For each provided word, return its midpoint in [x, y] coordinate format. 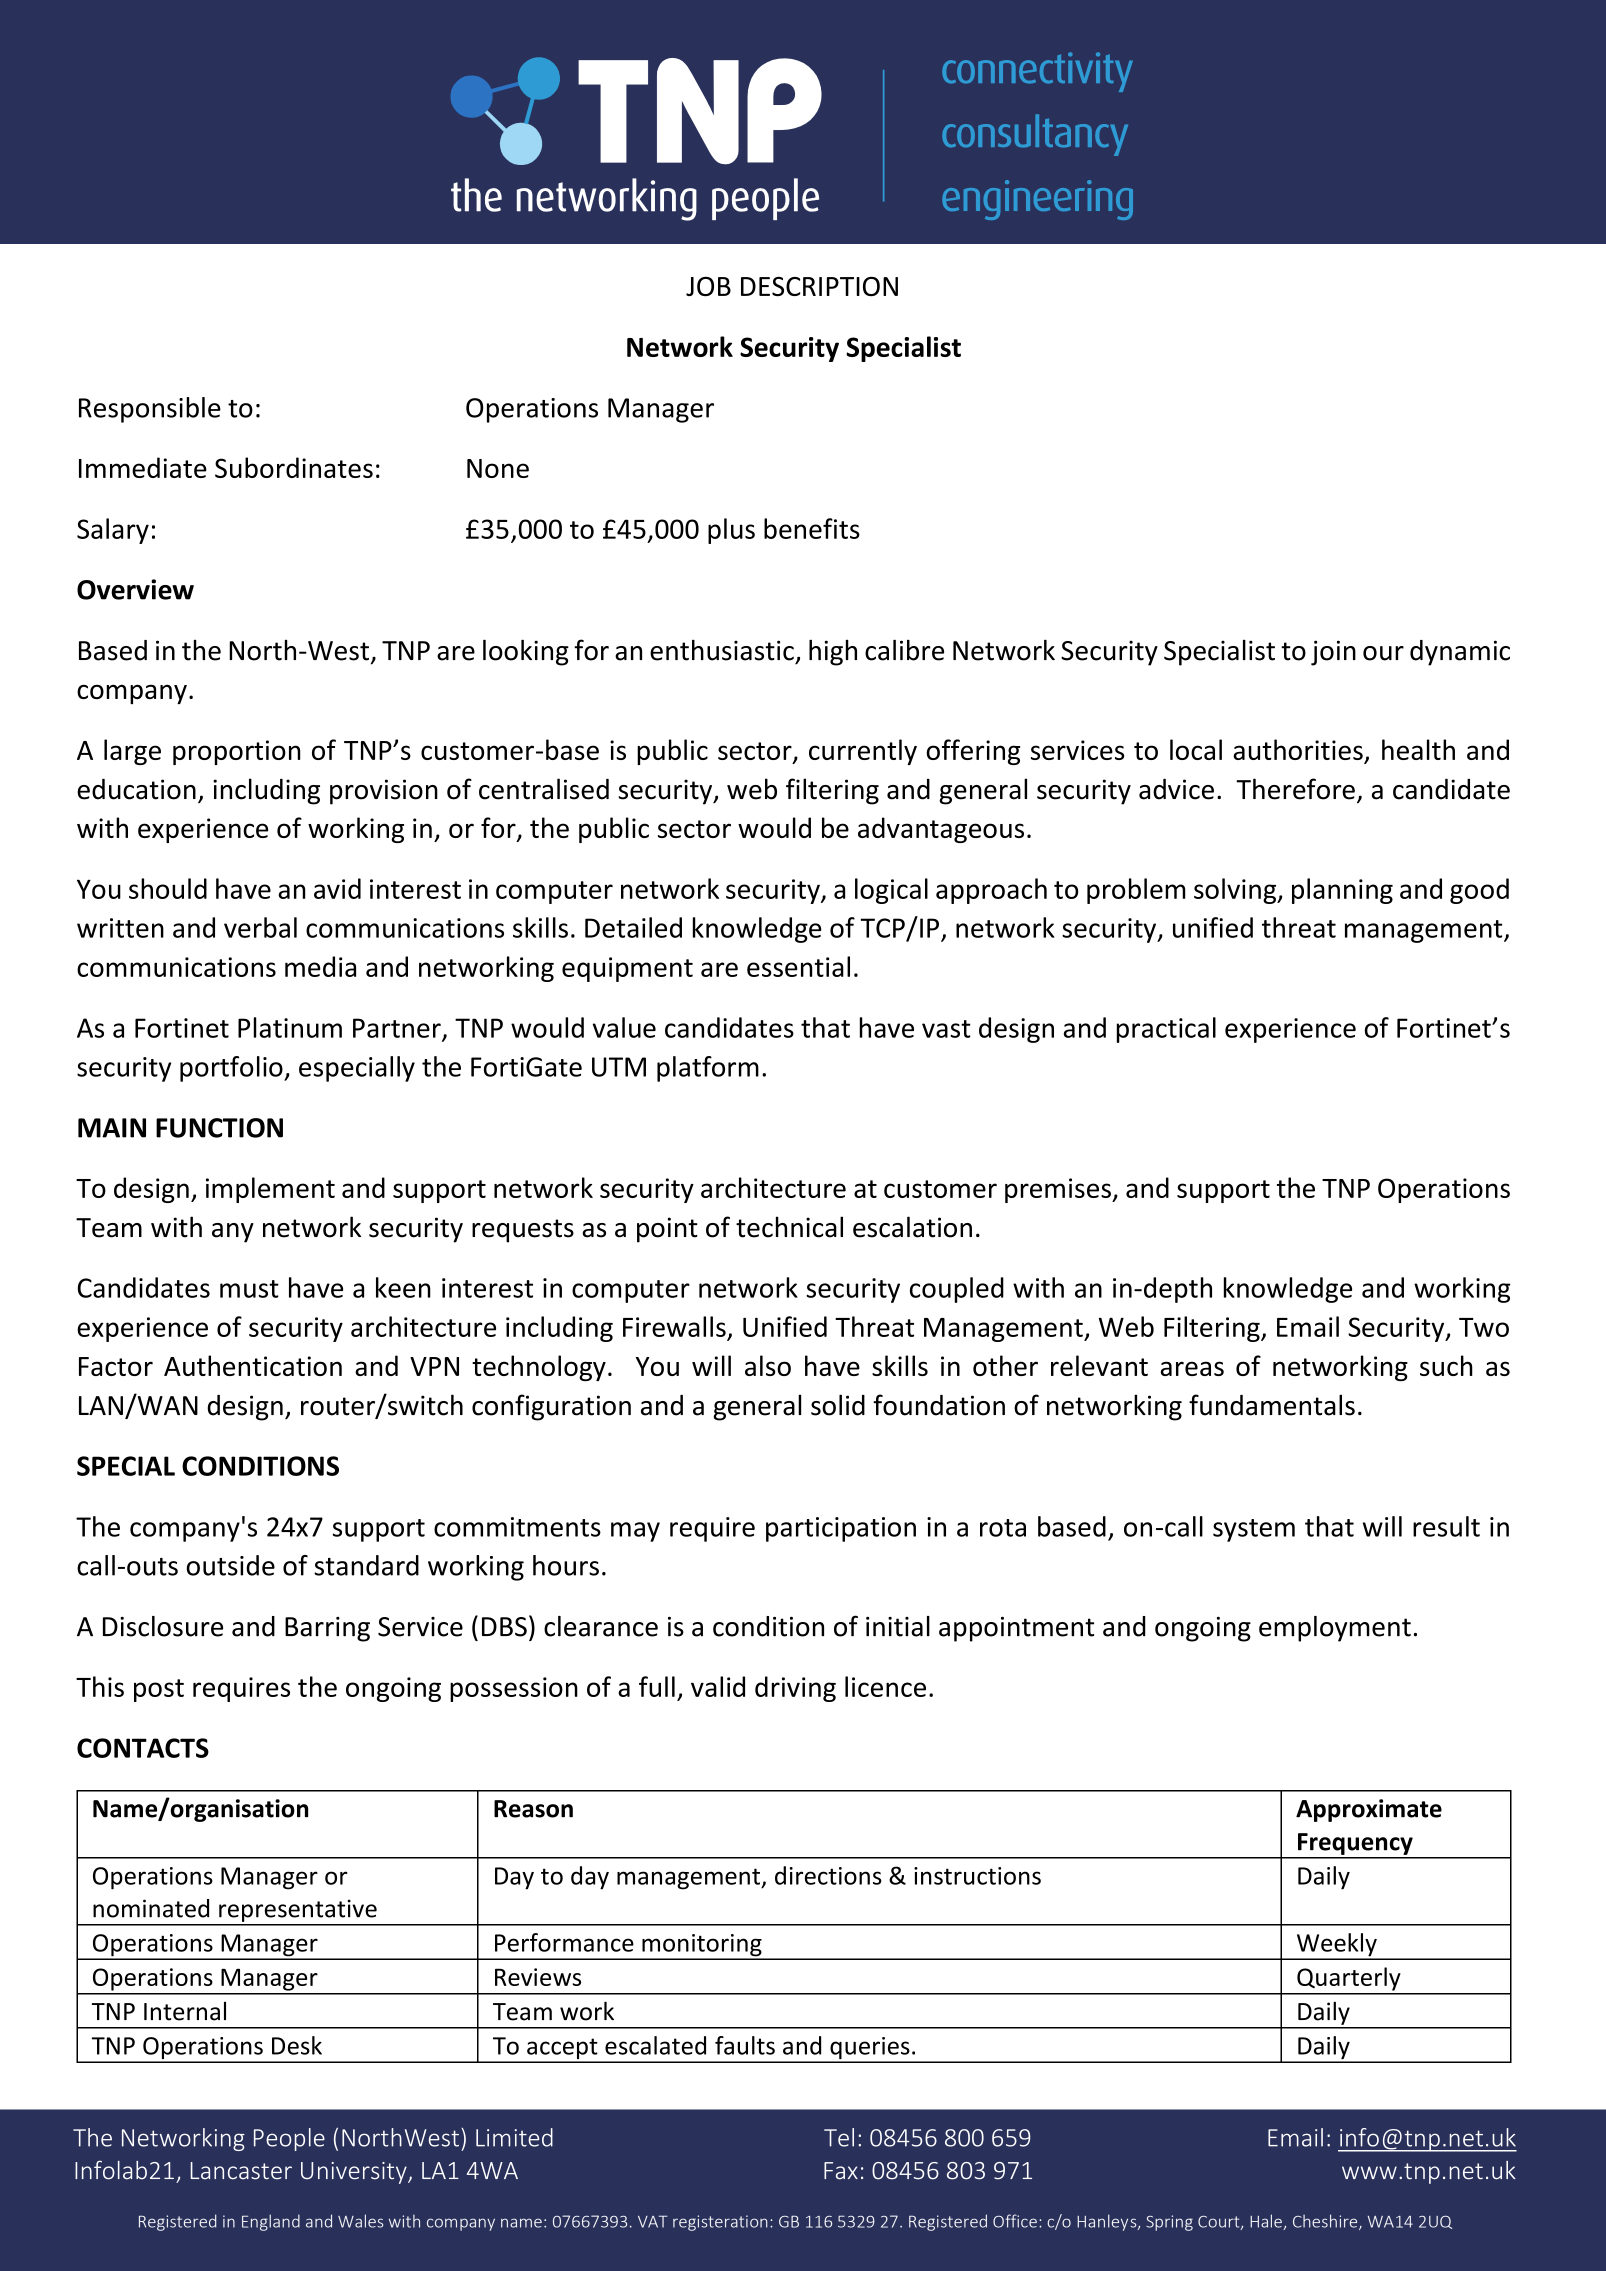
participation [841, 1529]
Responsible [150, 410]
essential [798, 966]
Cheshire [1326, 2222]
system [1254, 1530]
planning [1342, 891]
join [1333, 653]
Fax [841, 2171]
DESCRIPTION [819, 286]
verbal [260, 927]
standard [366, 1565]
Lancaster [241, 2171]
